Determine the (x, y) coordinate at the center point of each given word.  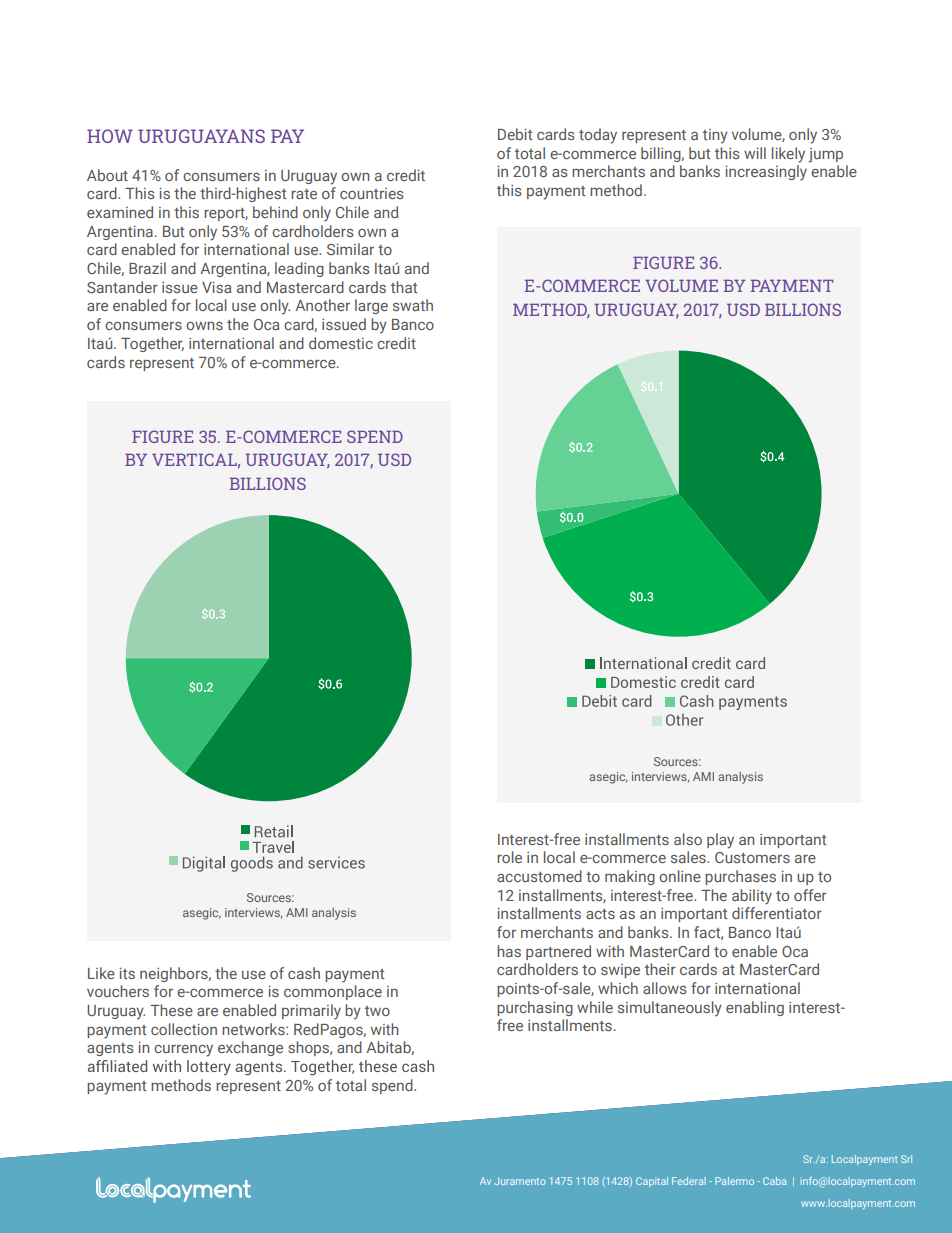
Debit (515, 134)
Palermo (734, 1181)
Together (152, 344)
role (509, 857)
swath (413, 305)
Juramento (520, 1181)
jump (826, 155)
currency (183, 1051)
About (107, 175)
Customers (752, 857)
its (127, 973)
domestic (341, 343)
